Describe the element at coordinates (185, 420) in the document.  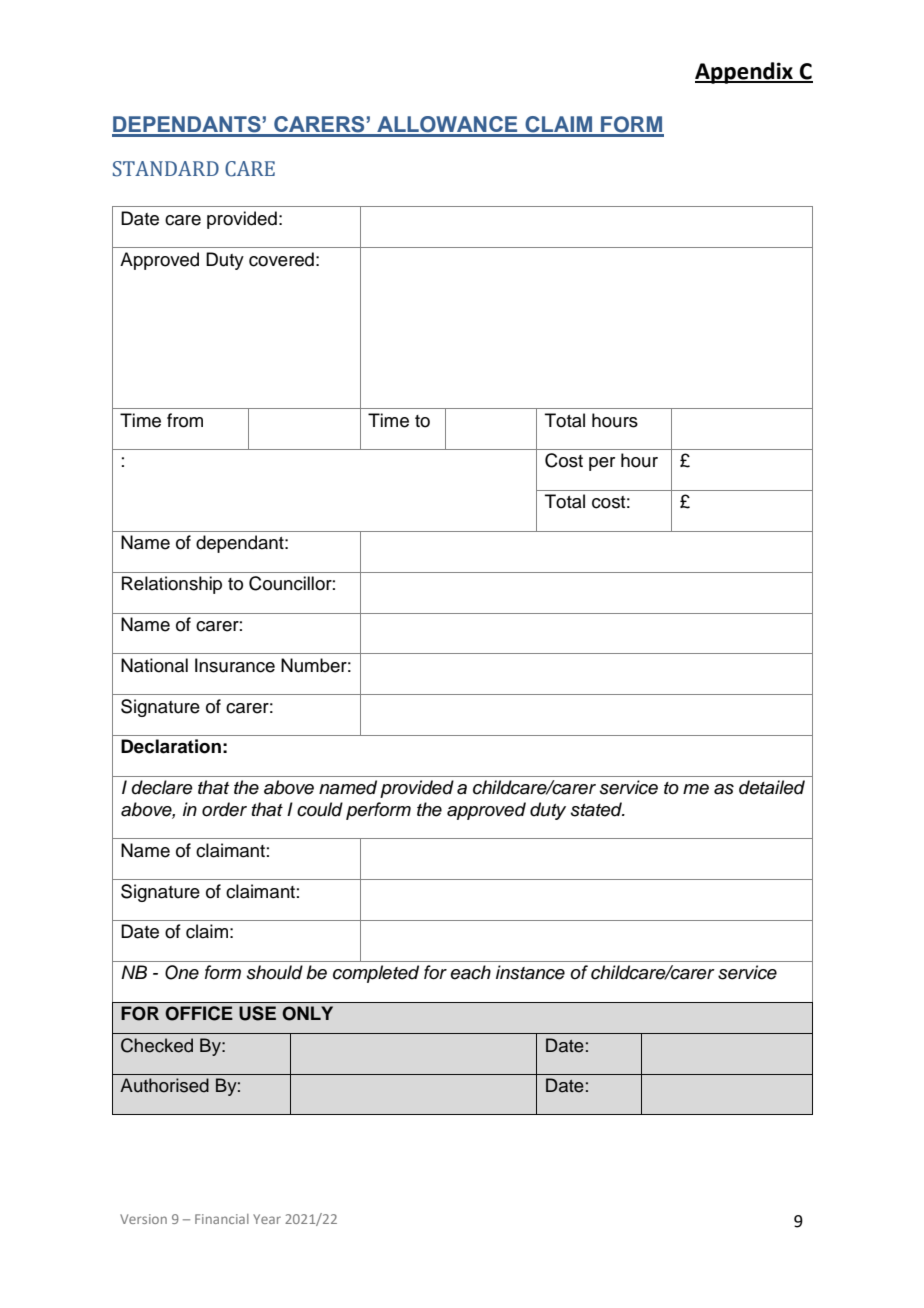
I see `from` at that location.
